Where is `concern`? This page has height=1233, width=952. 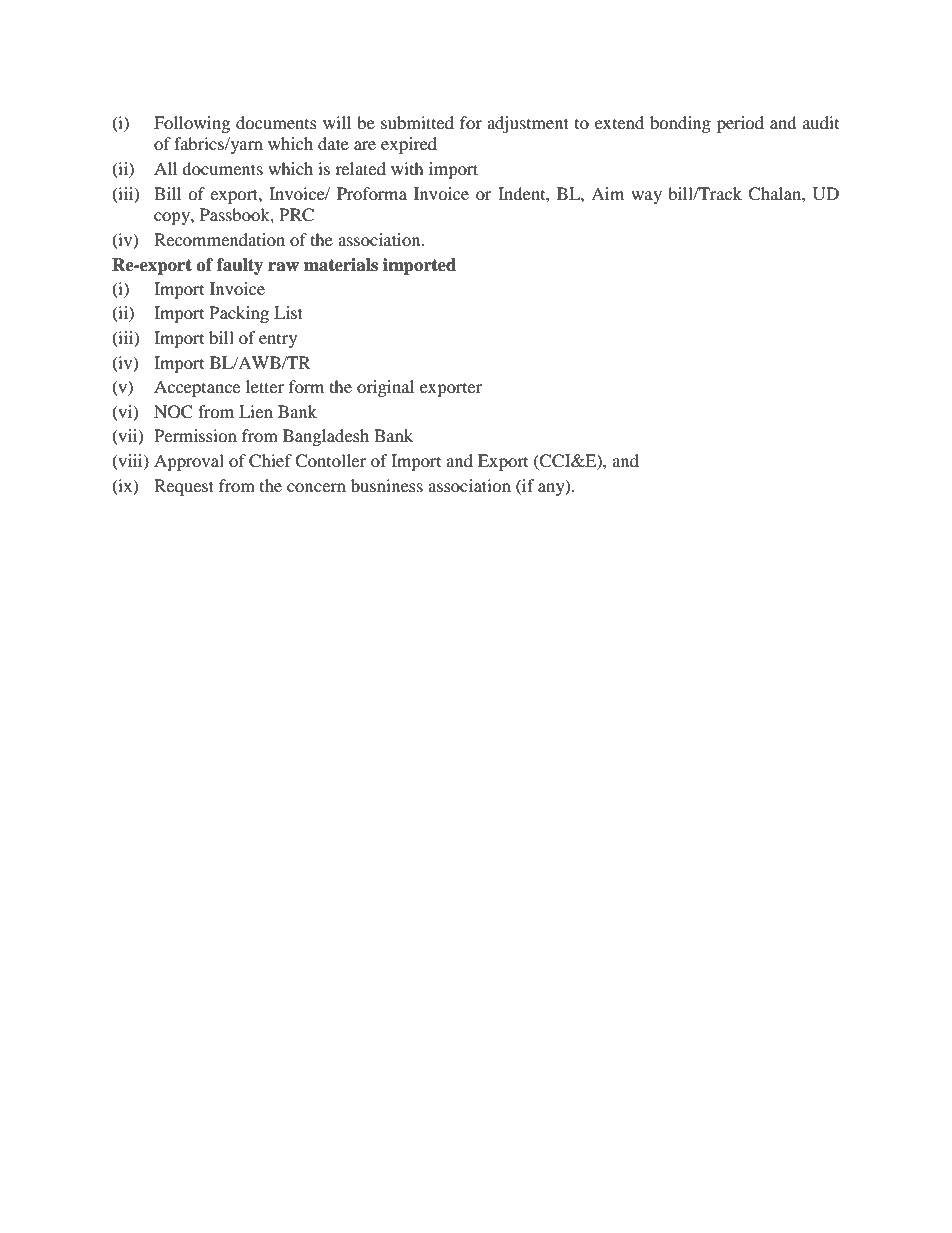
concern is located at coordinates (316, 487).
